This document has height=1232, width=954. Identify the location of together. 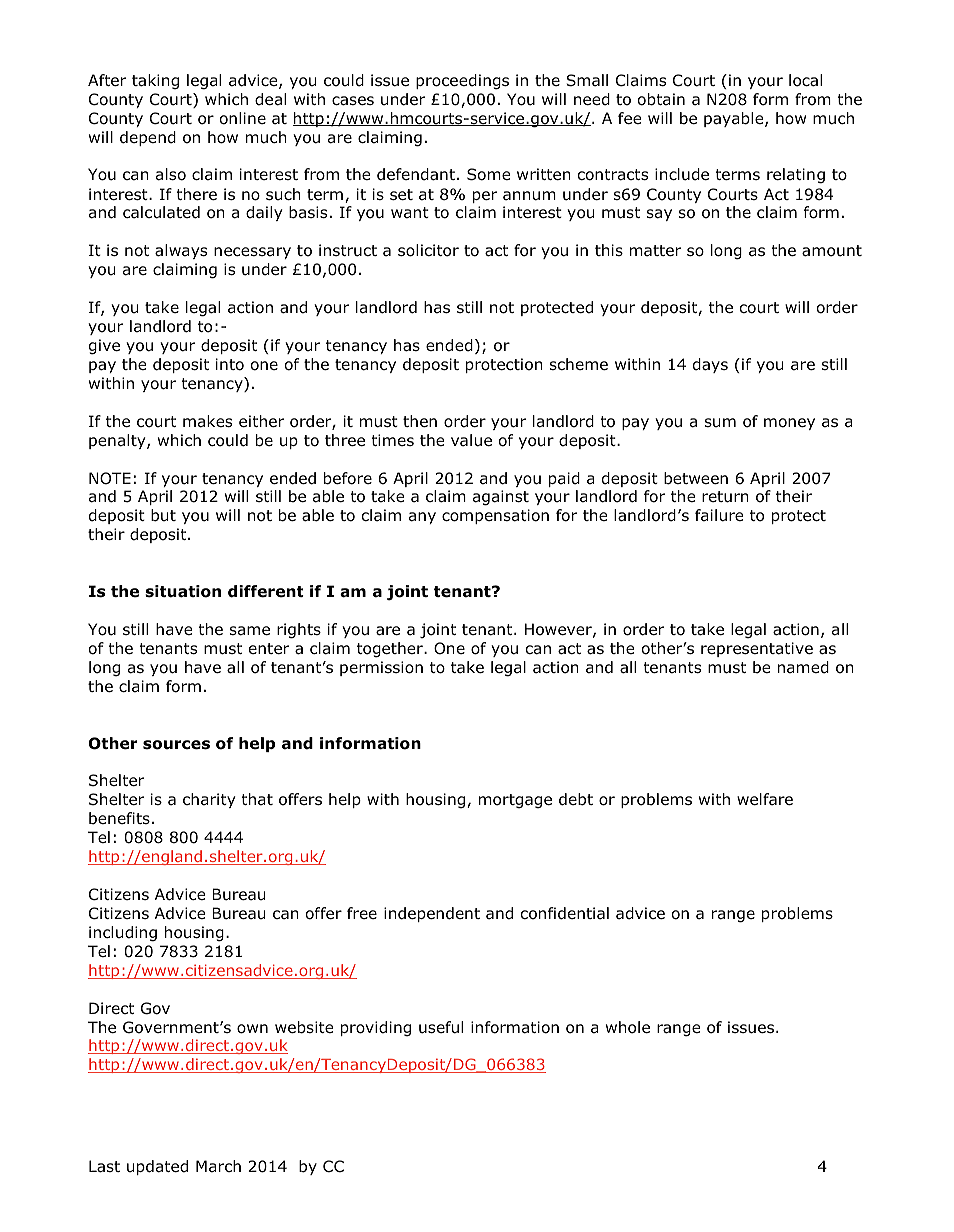
(391, 650).
